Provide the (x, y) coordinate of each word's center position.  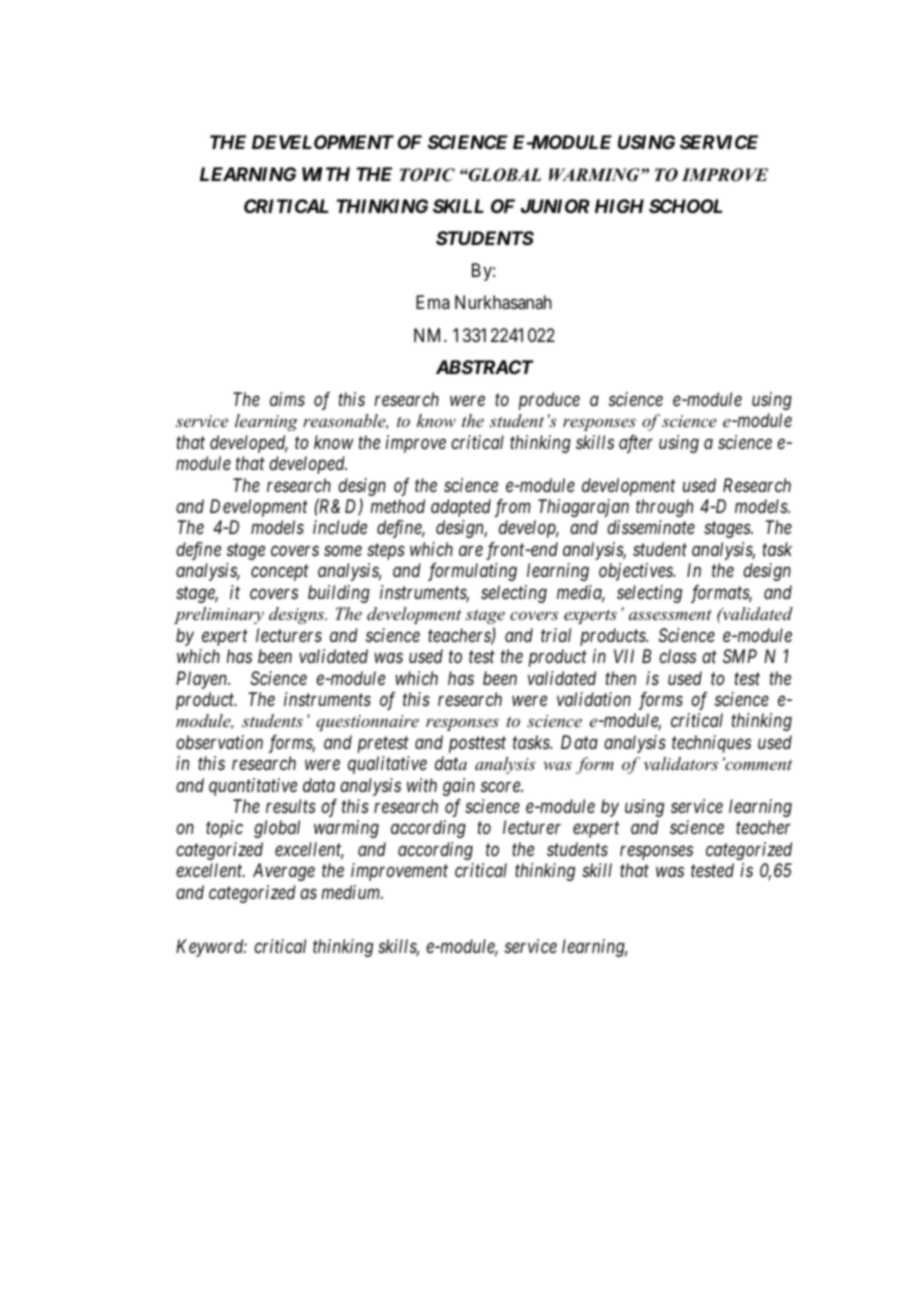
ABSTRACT (485, 367)
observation (219, 742)
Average (284, 872)
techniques (711, 744)
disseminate (651, 527)
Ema (433, 302)
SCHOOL (686, 206)
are (471, 551)
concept (280, 573)
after (636, 444)
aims (287, 399)
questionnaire (367, 723)
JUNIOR (555, 206)
